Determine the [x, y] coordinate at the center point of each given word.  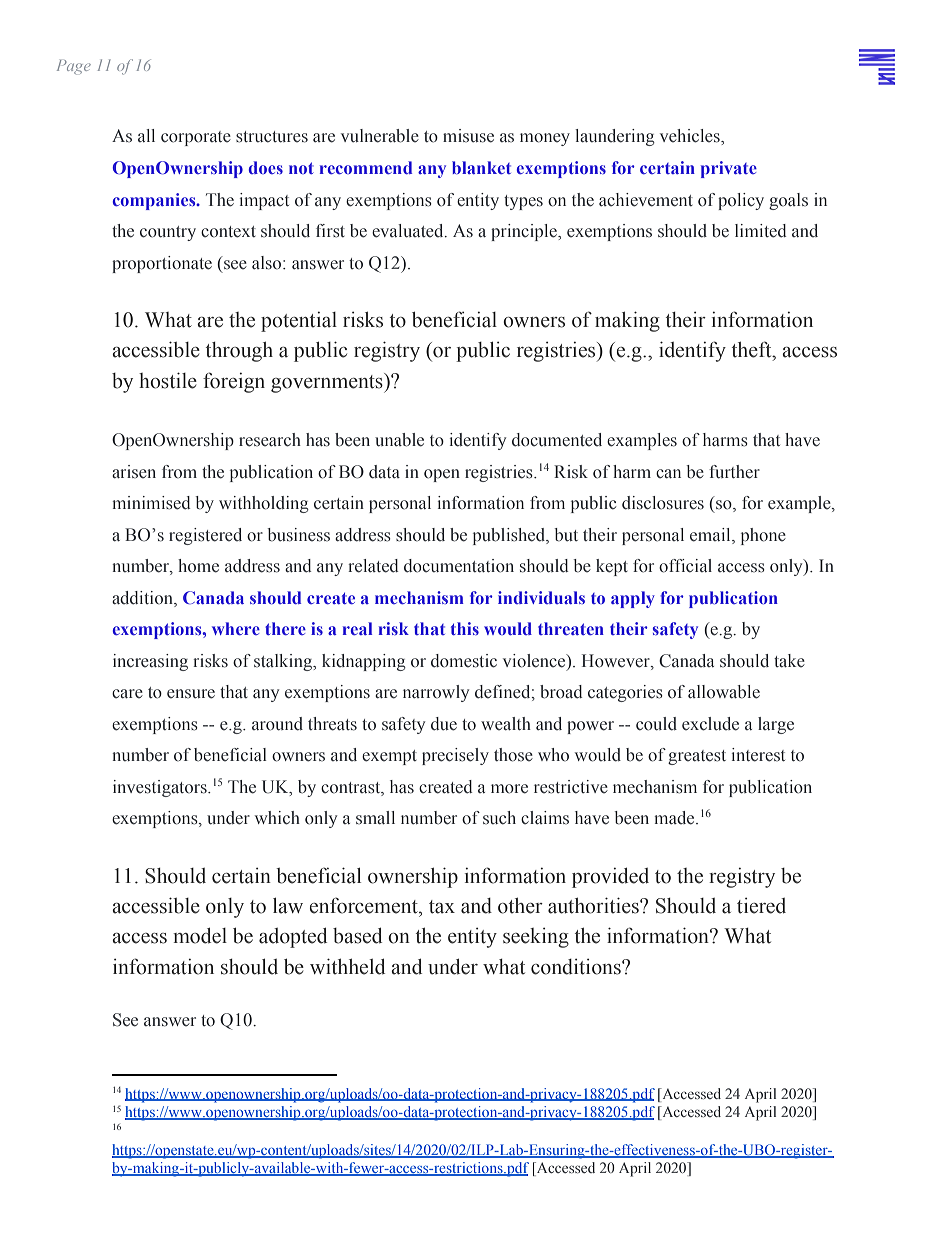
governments [328, 383]
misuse [468, 136]
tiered [761, 906]
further [734, 472]
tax [442, 907]
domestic [464, 661]
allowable [724, 692]
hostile [168, 380]
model [200, 936]
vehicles [691, 136]
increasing [150, 662]
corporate [196, 138]
